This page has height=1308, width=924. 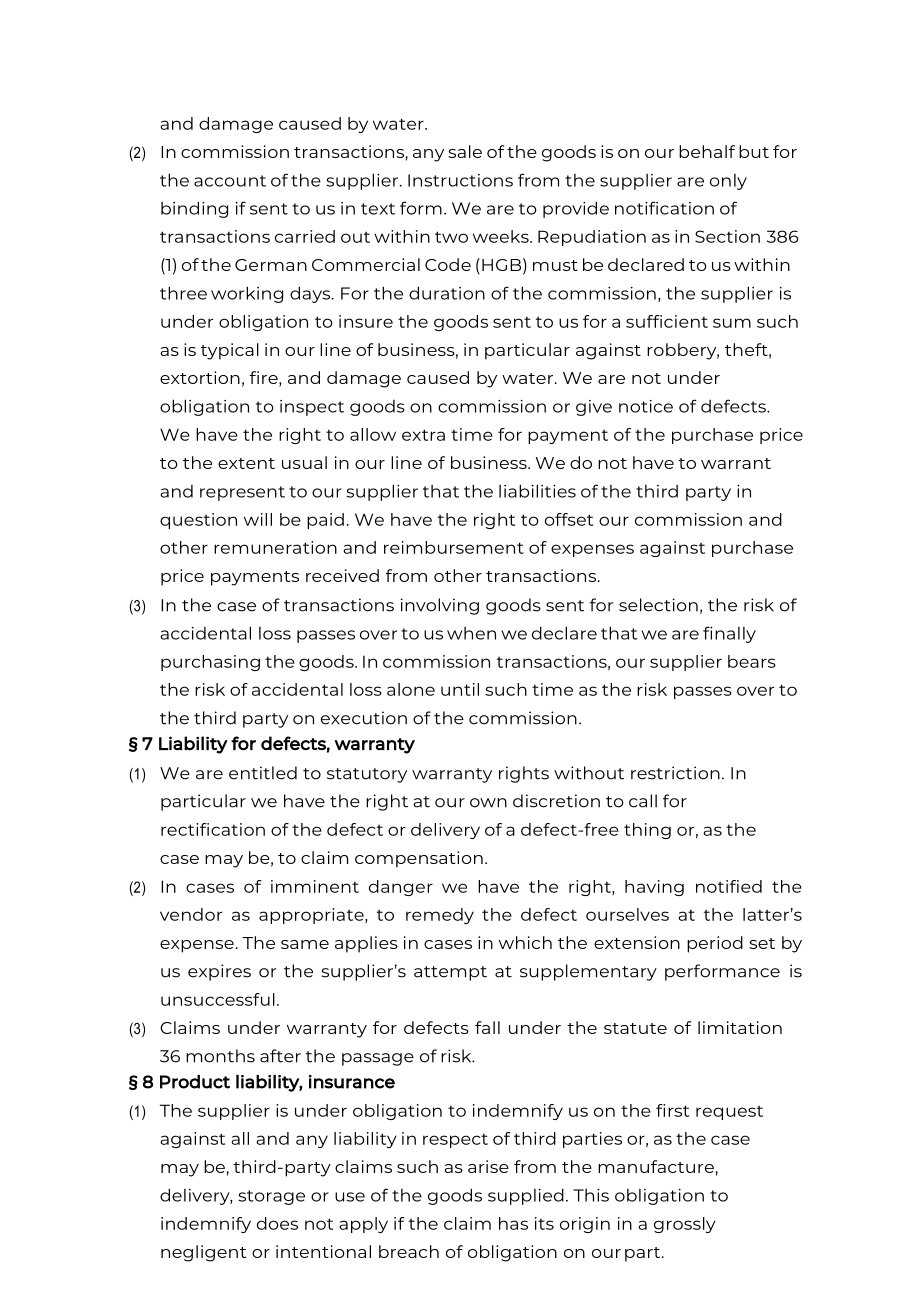 What do you see at coordinates (488, 803) in the page?
I see `own` at bounding box center [488, 803].
